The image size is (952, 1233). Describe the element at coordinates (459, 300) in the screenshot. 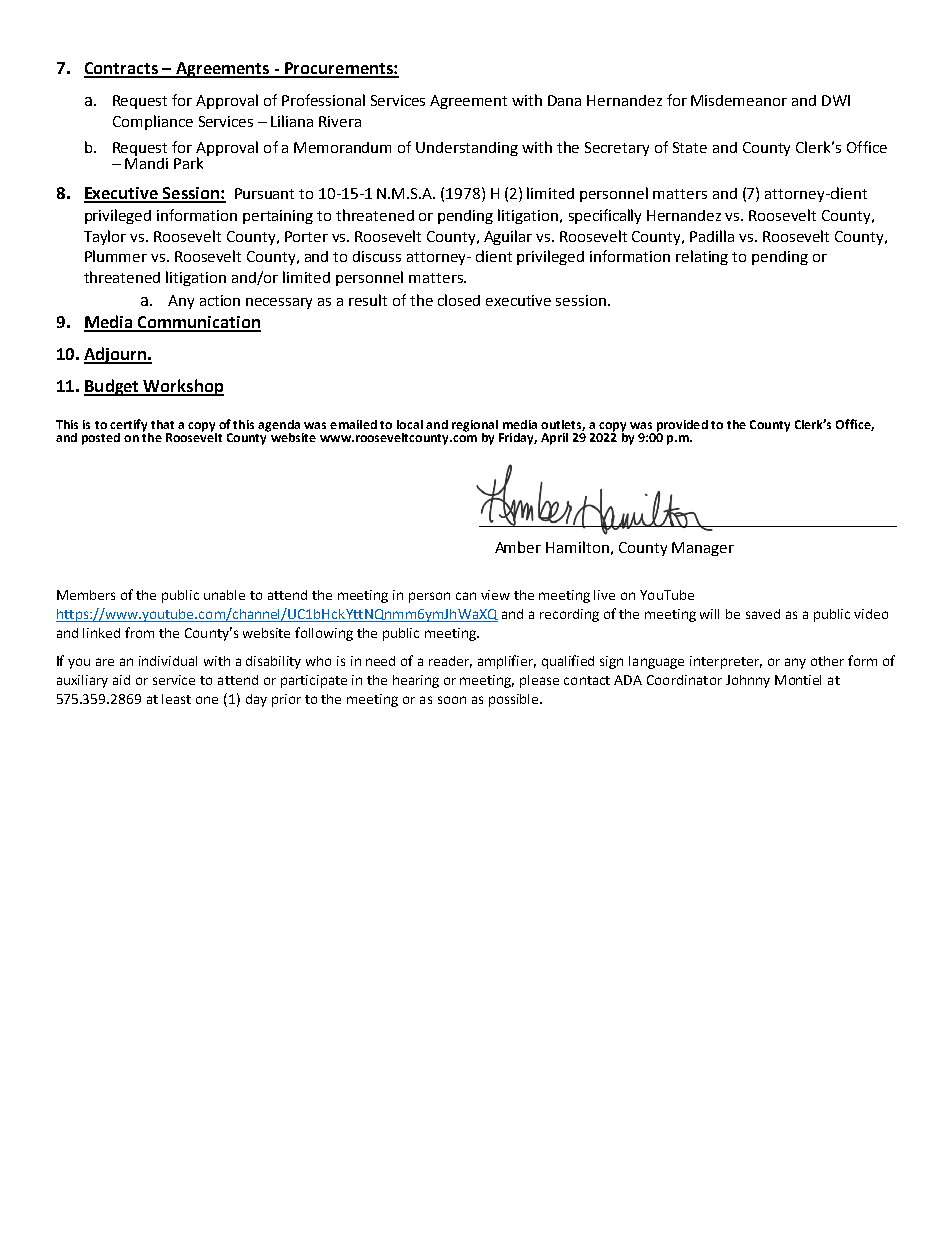

I see `closed` at that location.
